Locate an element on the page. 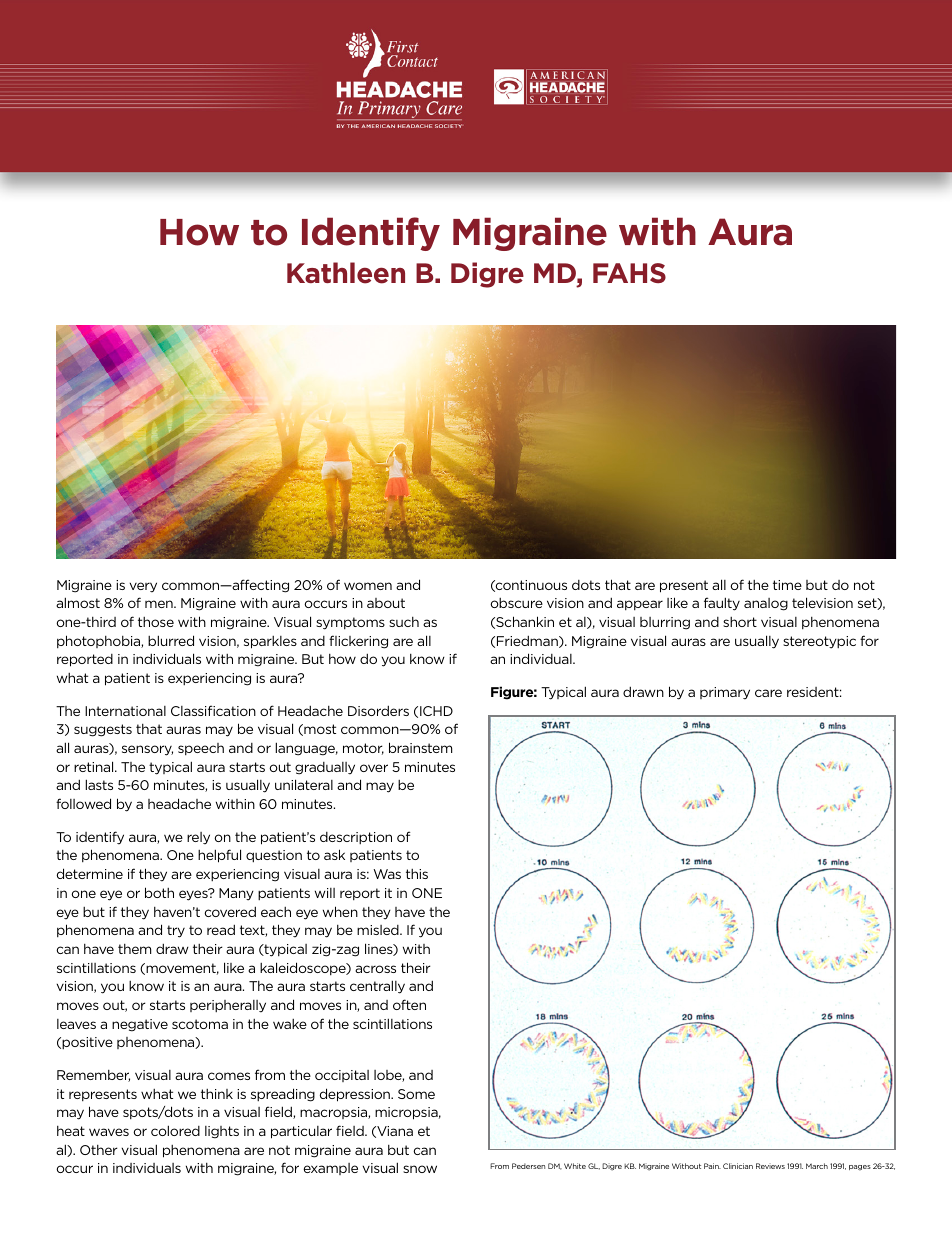 This document has height=1233, width=952. time is located at coordinates (787, 585).
